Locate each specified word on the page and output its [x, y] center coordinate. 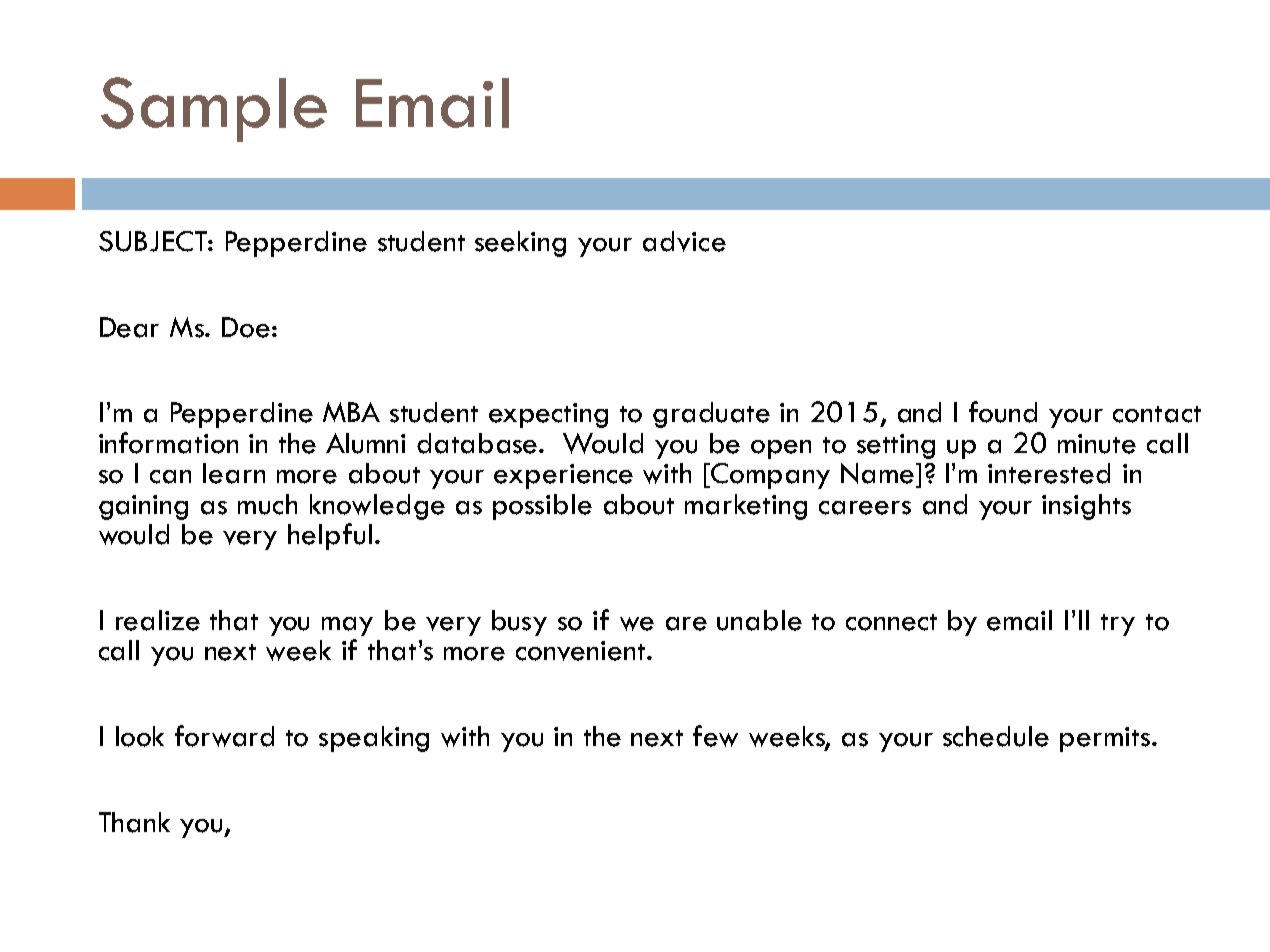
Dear [129, 327]
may [347, 626]
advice [684, 241]
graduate [711, 415]
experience [563, 476]
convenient [582, 651]
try [1118, 625]
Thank [134, 822]
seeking [520, 244]
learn [234, 473]
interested [1049, 473]
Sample [214, 109]
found [1003, 412]
